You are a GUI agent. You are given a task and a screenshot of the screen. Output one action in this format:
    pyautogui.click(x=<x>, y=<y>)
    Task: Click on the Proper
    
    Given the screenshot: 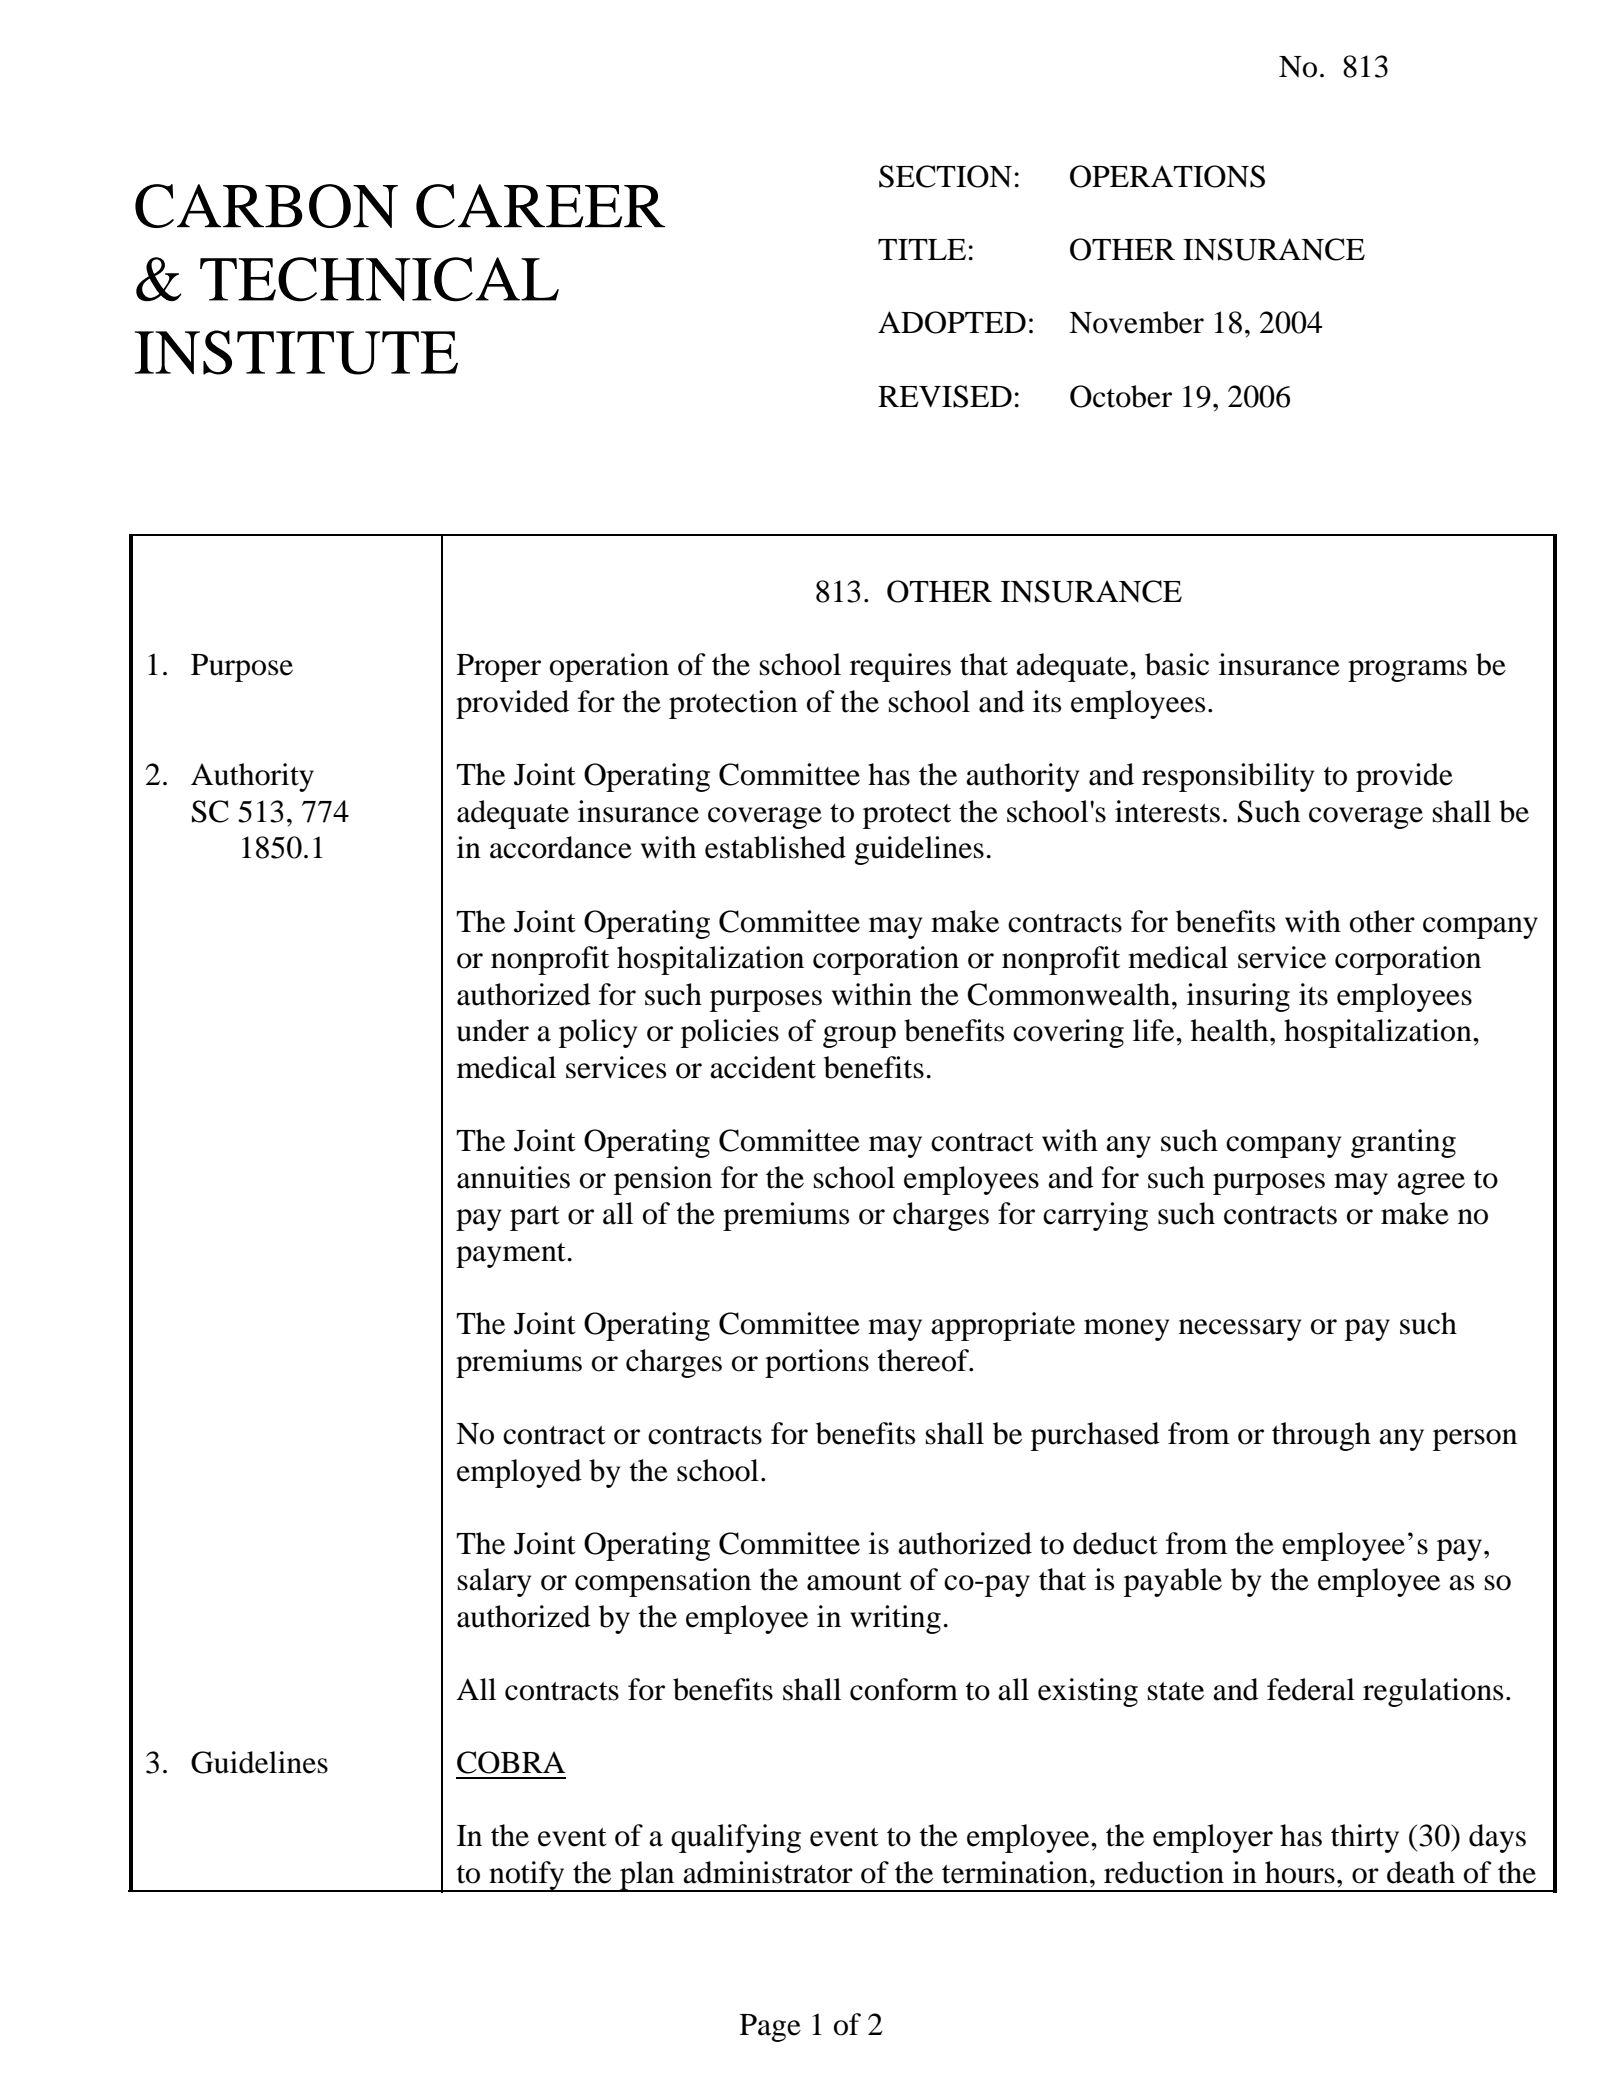 What is the action you would take?
    pyautogui.click(x=499, y=668)
